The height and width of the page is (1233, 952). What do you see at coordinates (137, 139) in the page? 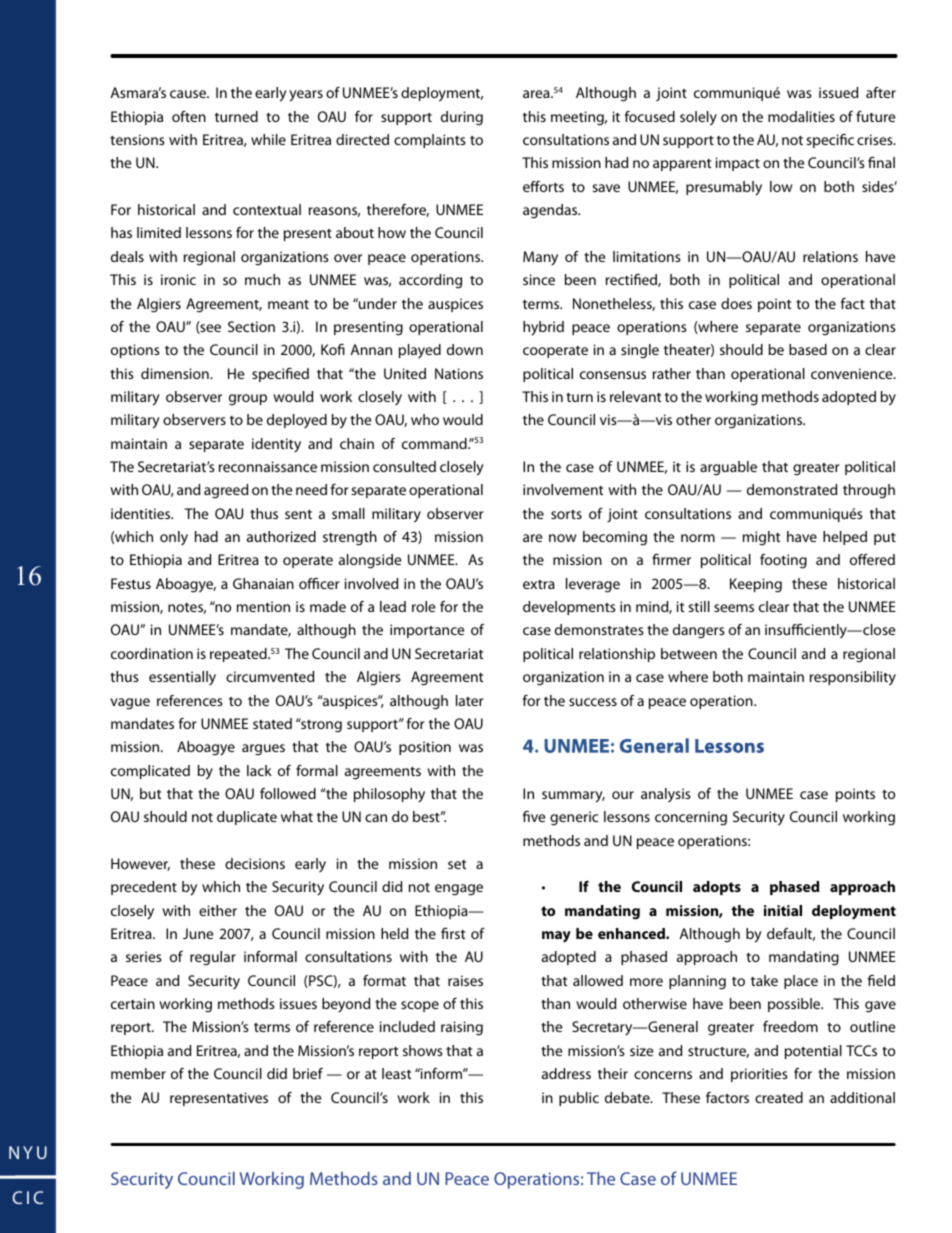
I see `tensions` at bounding box center [137, 139].
